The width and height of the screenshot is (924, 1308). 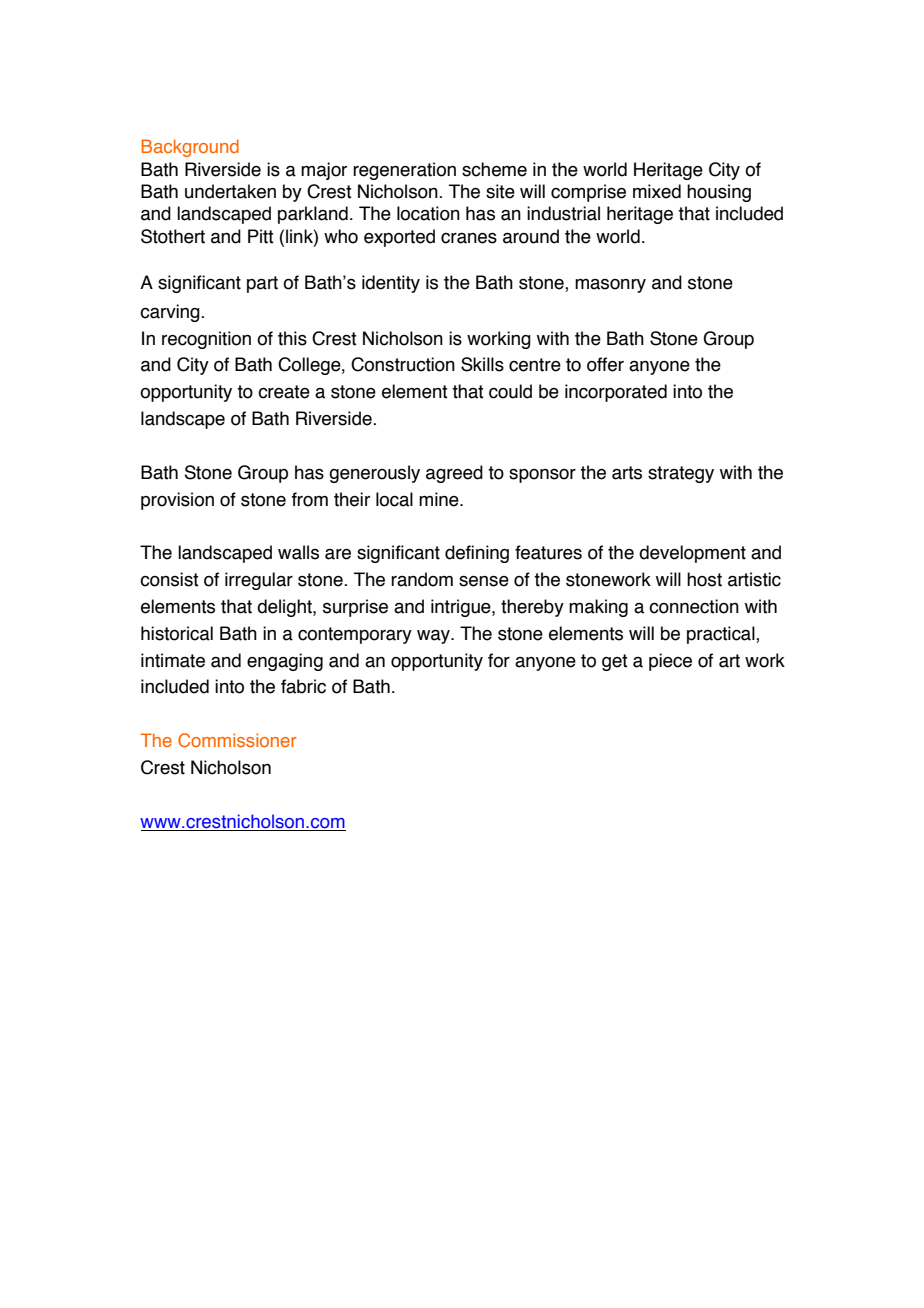 I want to click on scheme, so click(x=494, y=169).
